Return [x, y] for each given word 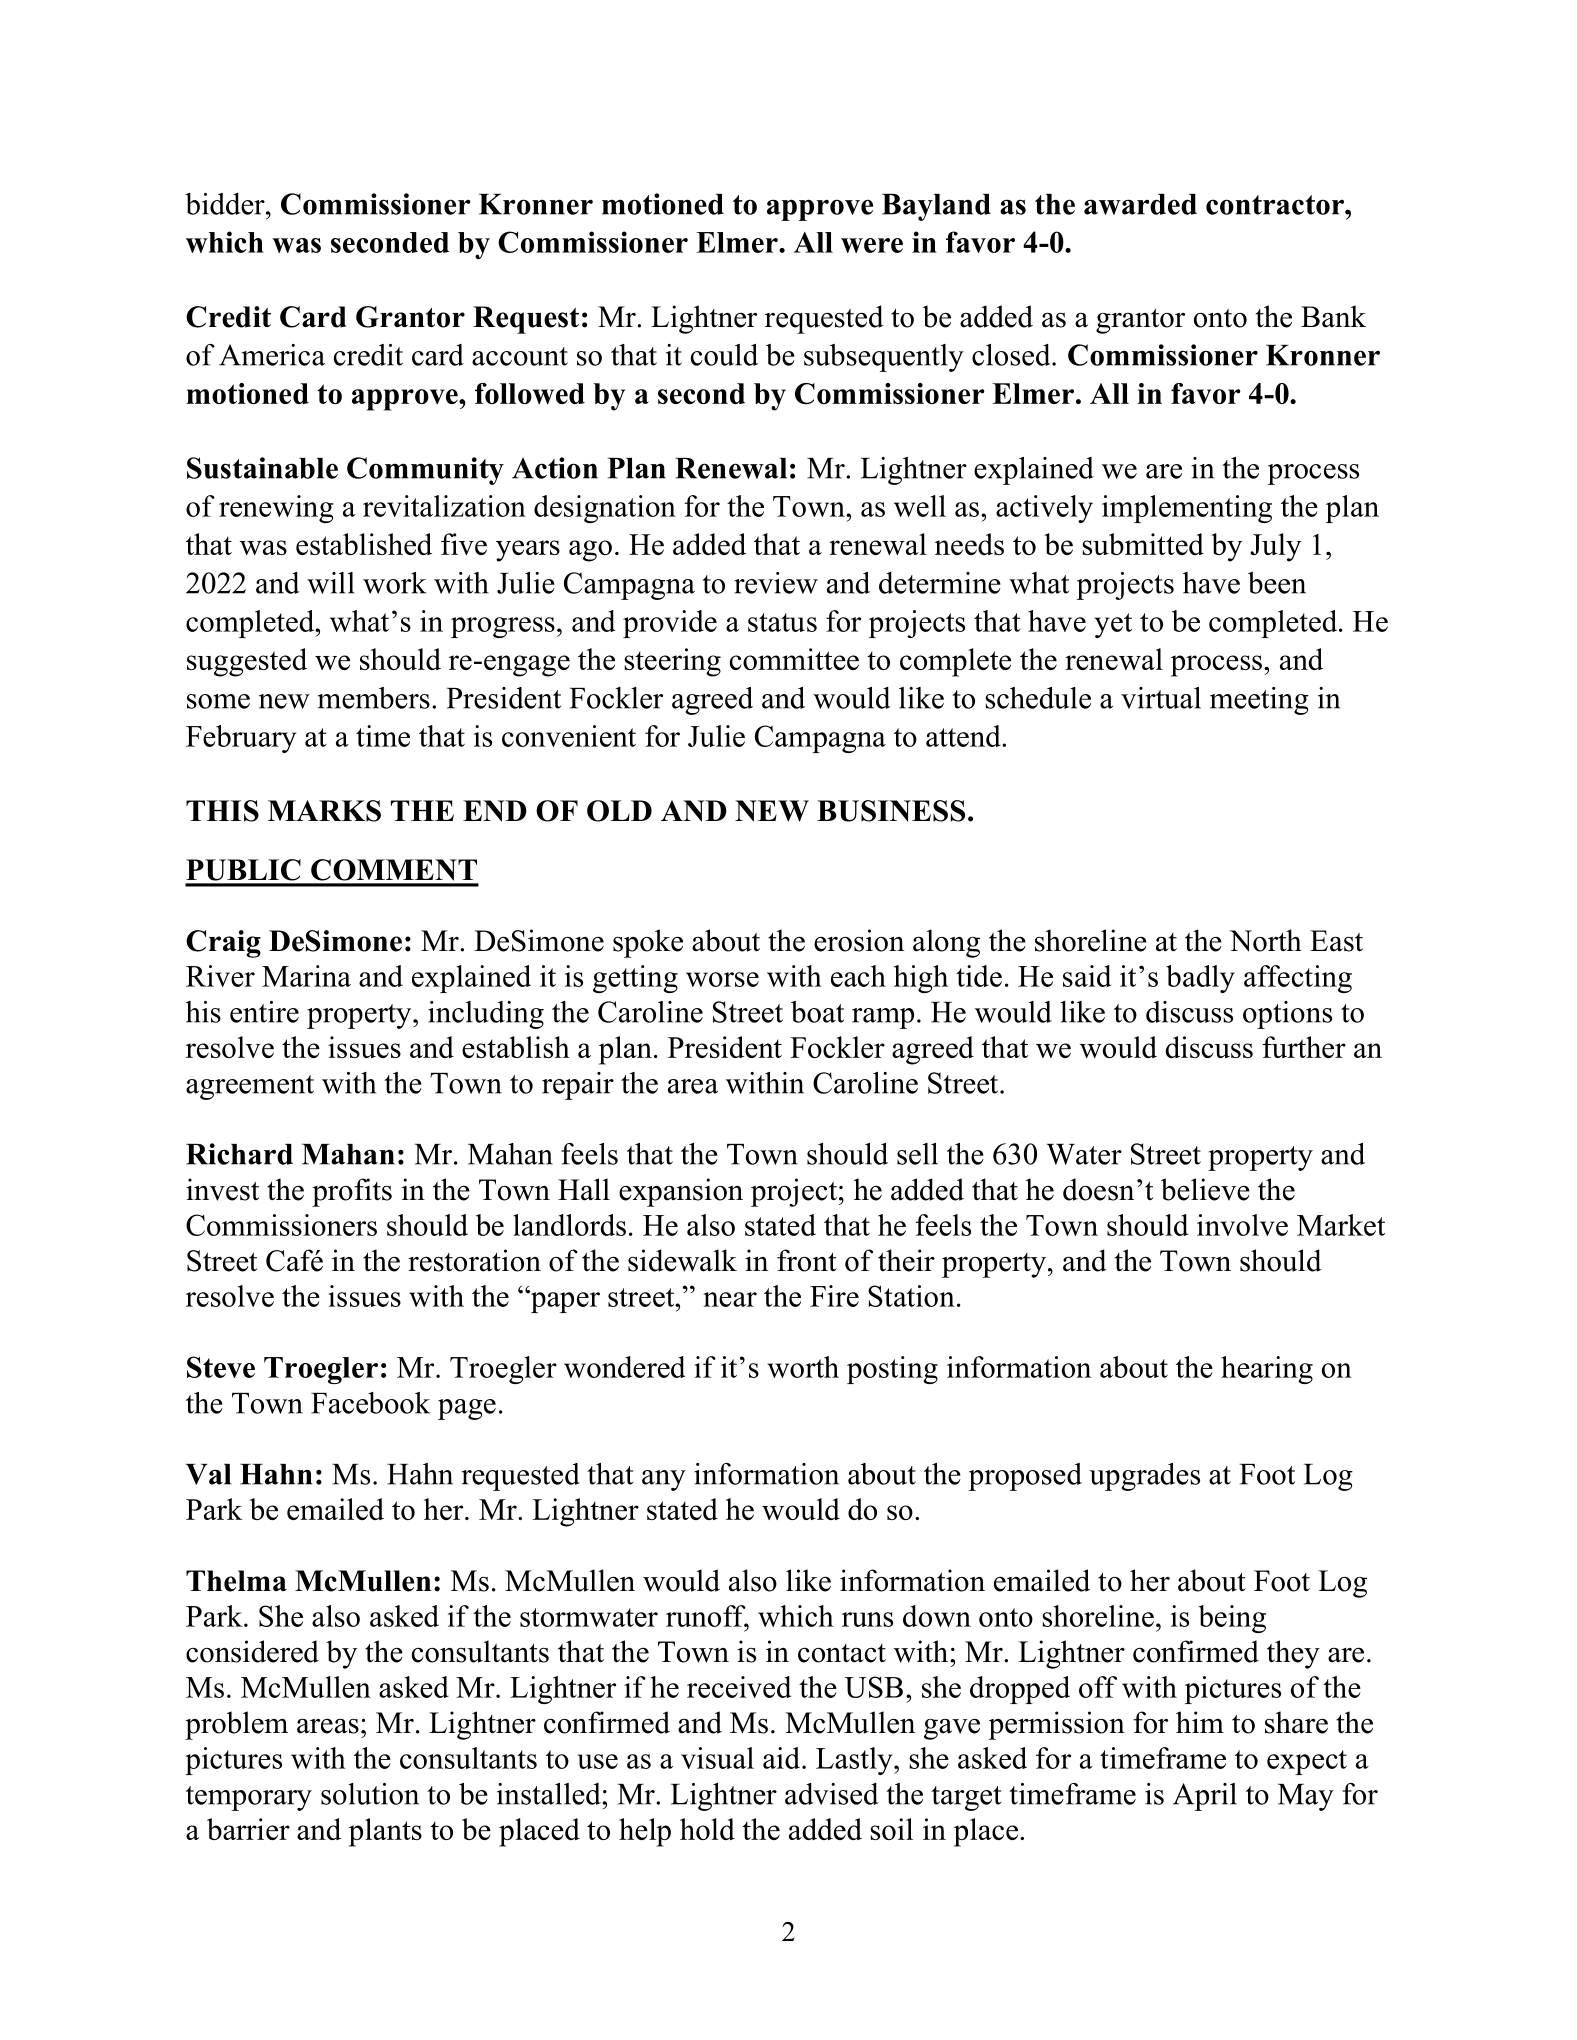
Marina [306, 976]
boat [817, 1012]
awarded [1140, 204]
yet [1113, 625]
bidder [226, 204]
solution [370, 1794]
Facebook [370, 1403]
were [872, 245]
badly [1200, 979]
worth [803, 1367]
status [782, 622]
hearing [1267, 1370]
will [331, 583]
